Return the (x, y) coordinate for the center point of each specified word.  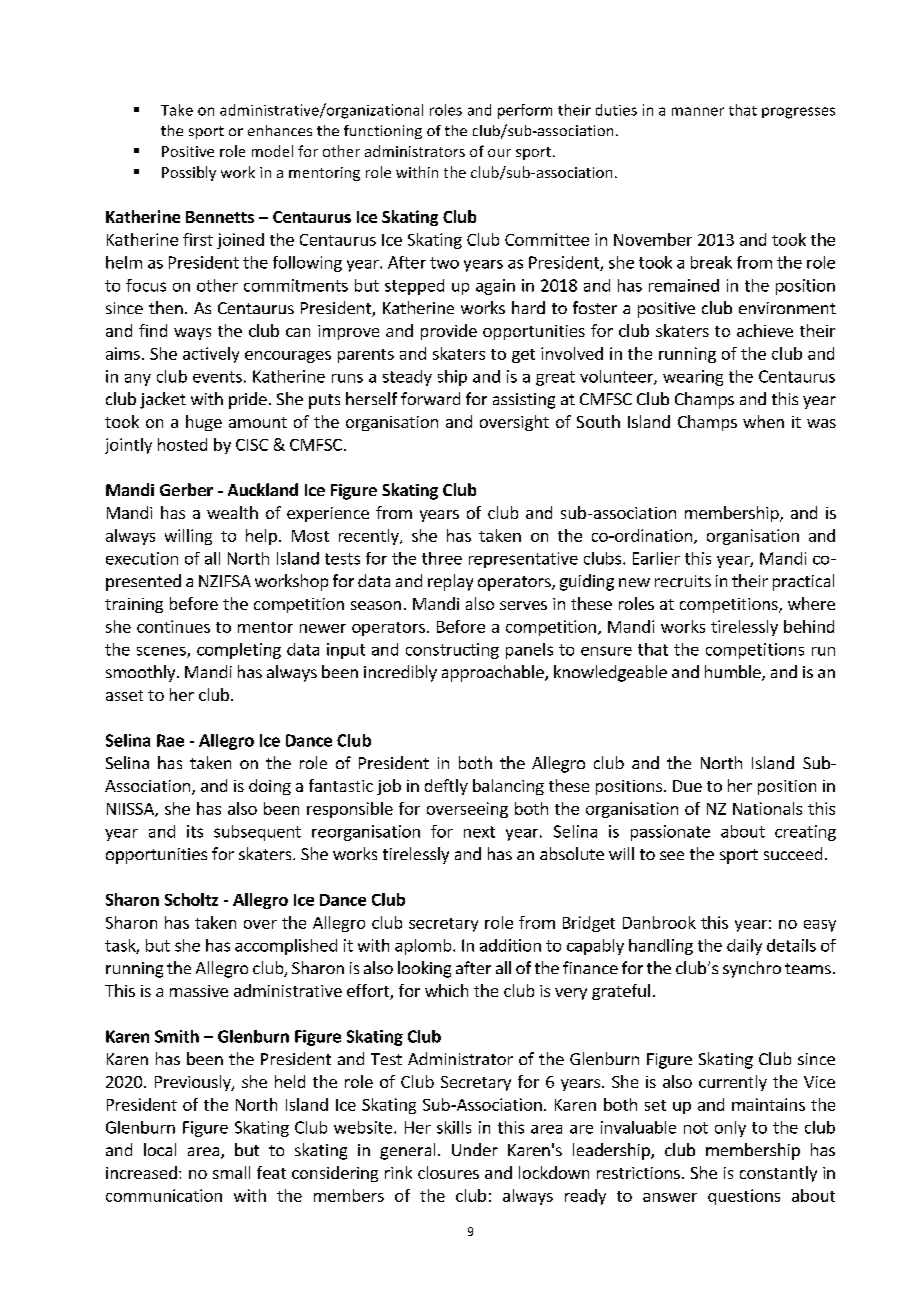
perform (525, 111)
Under (475, 1149)
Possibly (189, 173)
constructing (452, 651)
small (231, 1172)
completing (239, 651)
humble (734, 673)
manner (698, 111)
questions (744, 1197)
